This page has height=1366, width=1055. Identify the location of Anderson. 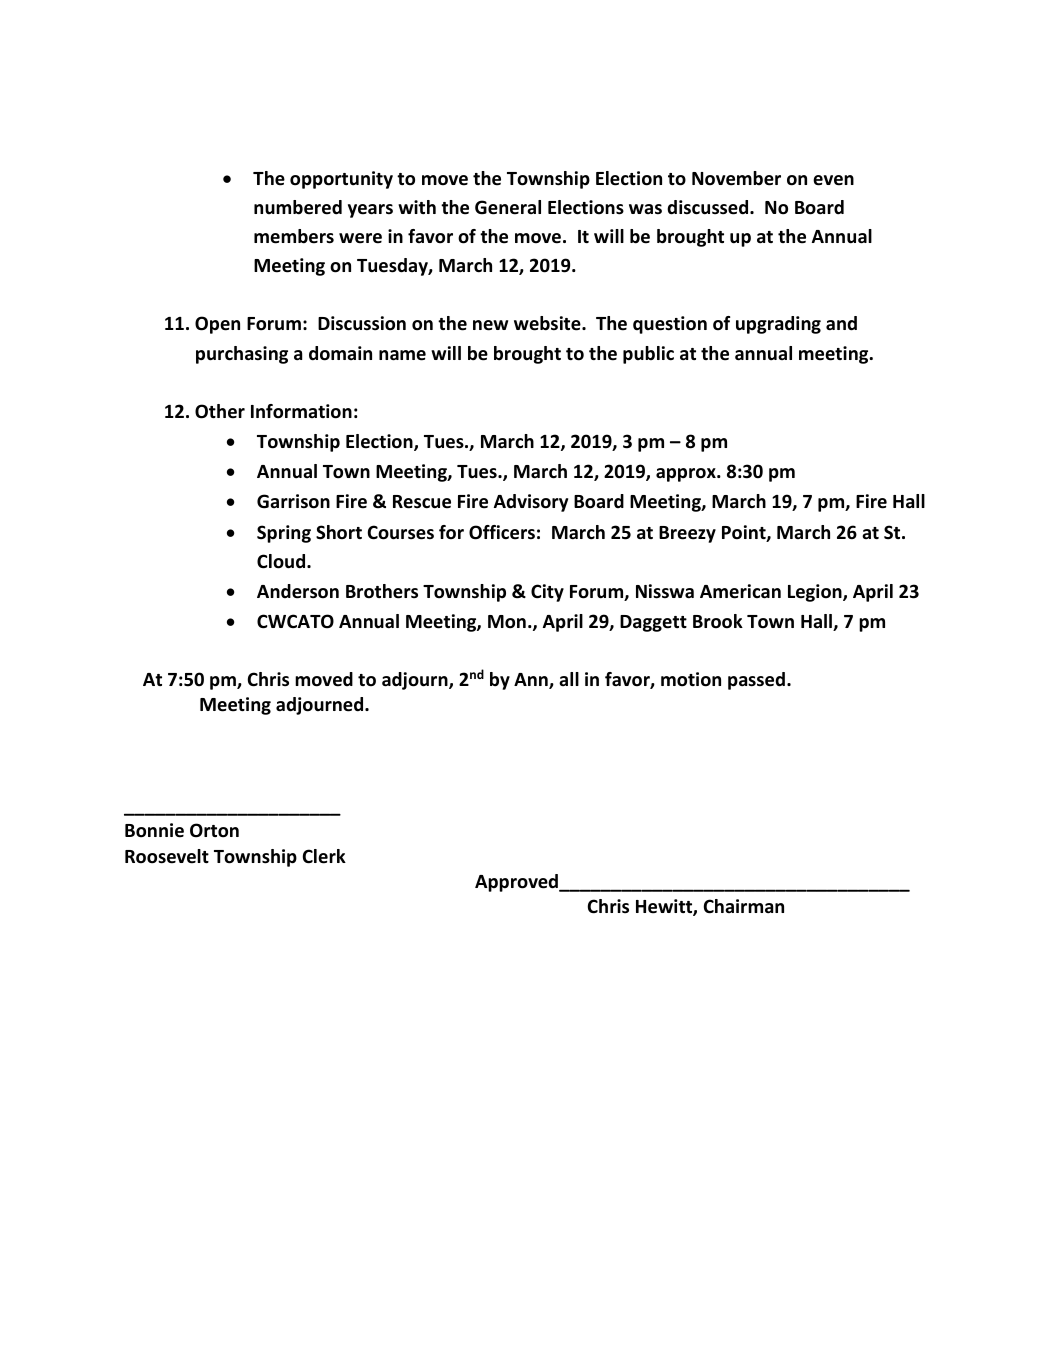
(298, 591).
